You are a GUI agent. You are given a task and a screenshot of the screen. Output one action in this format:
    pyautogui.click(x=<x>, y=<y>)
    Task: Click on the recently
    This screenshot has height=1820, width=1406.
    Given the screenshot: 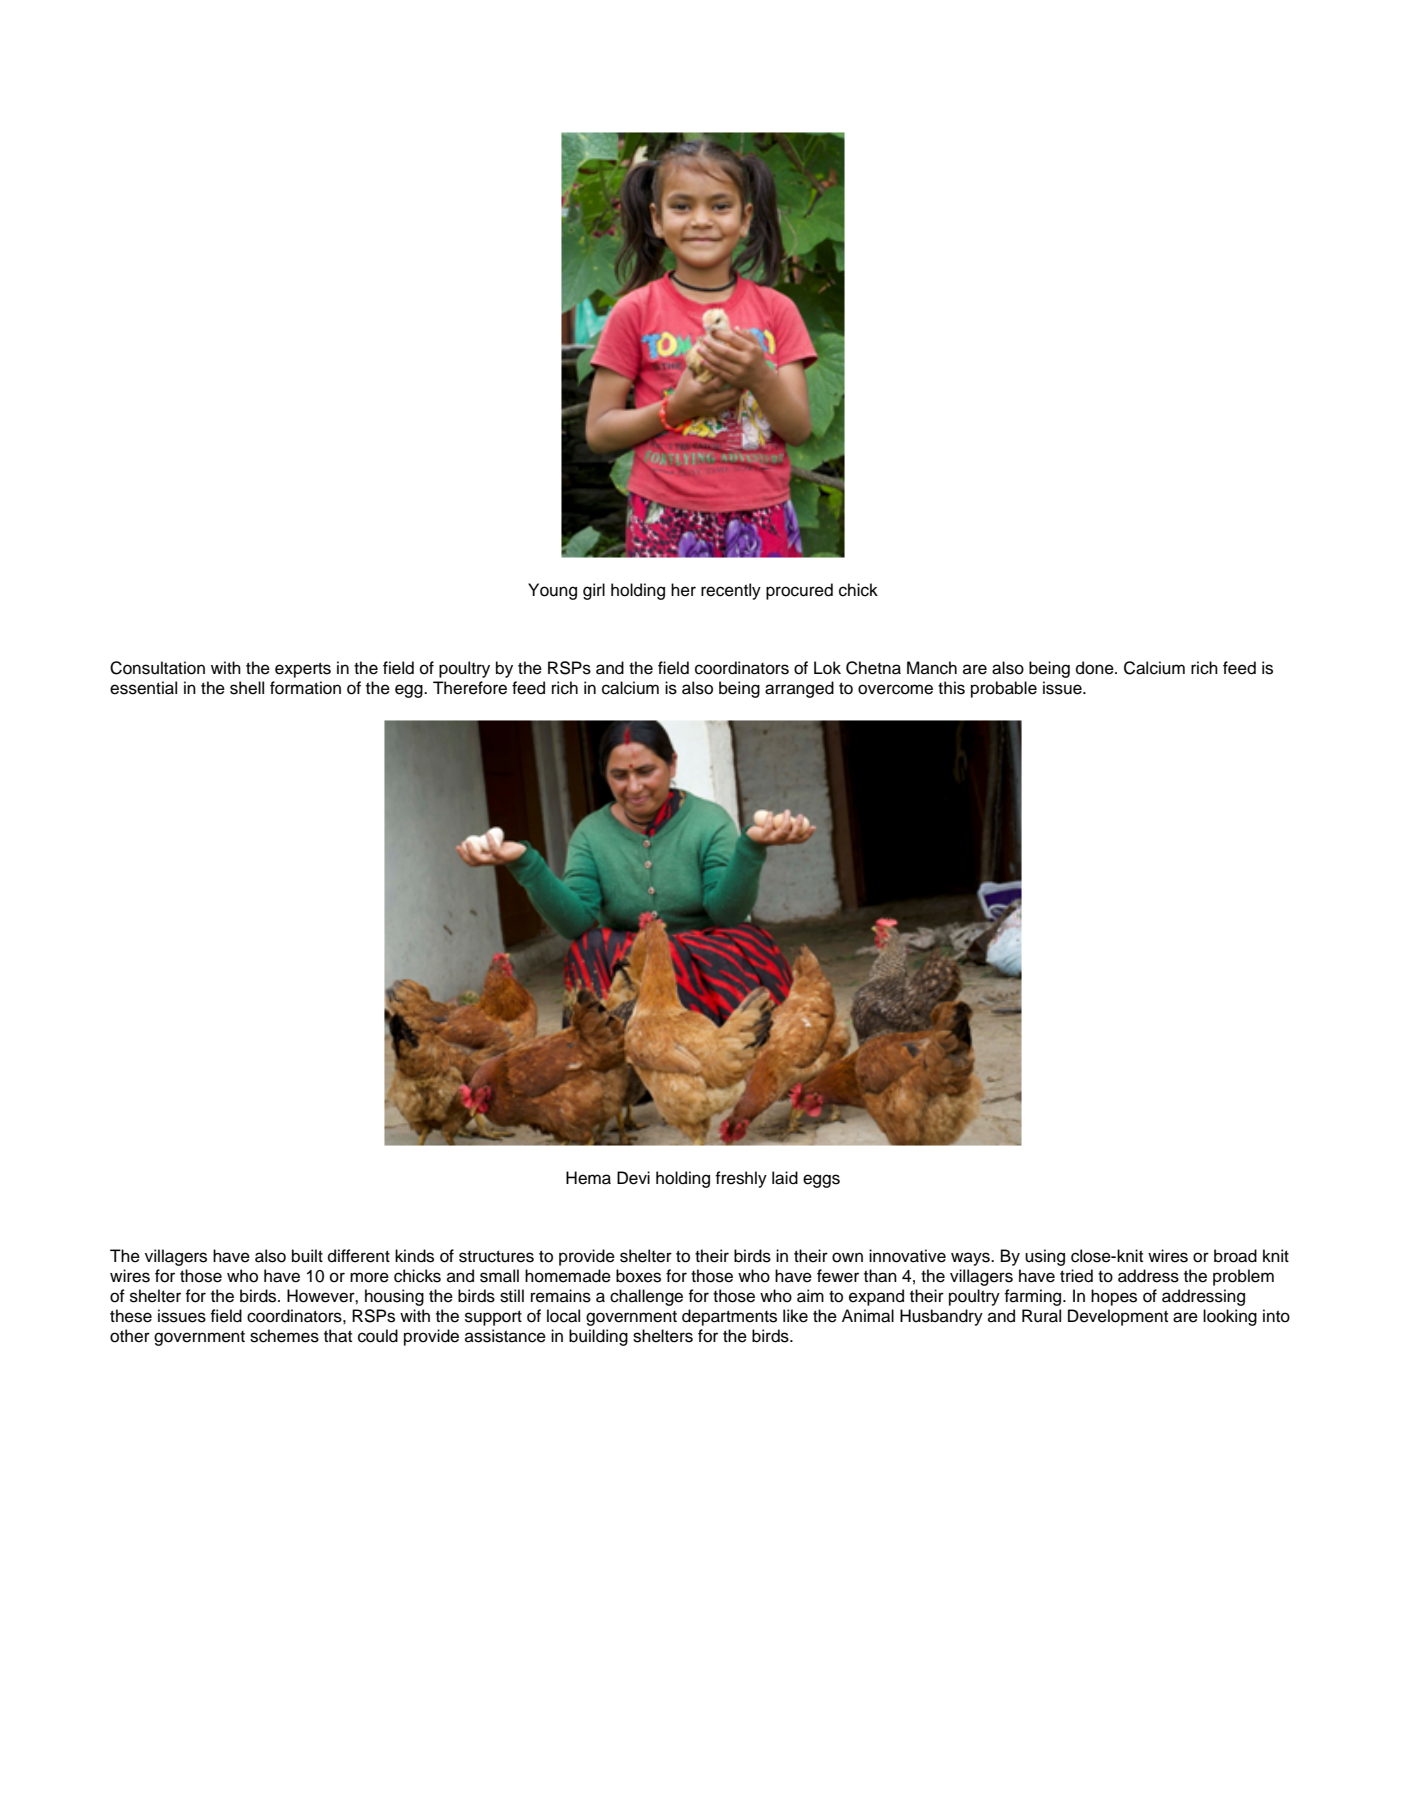 What is the action you would take?
    pyautogui.click(x=731, y=591)
